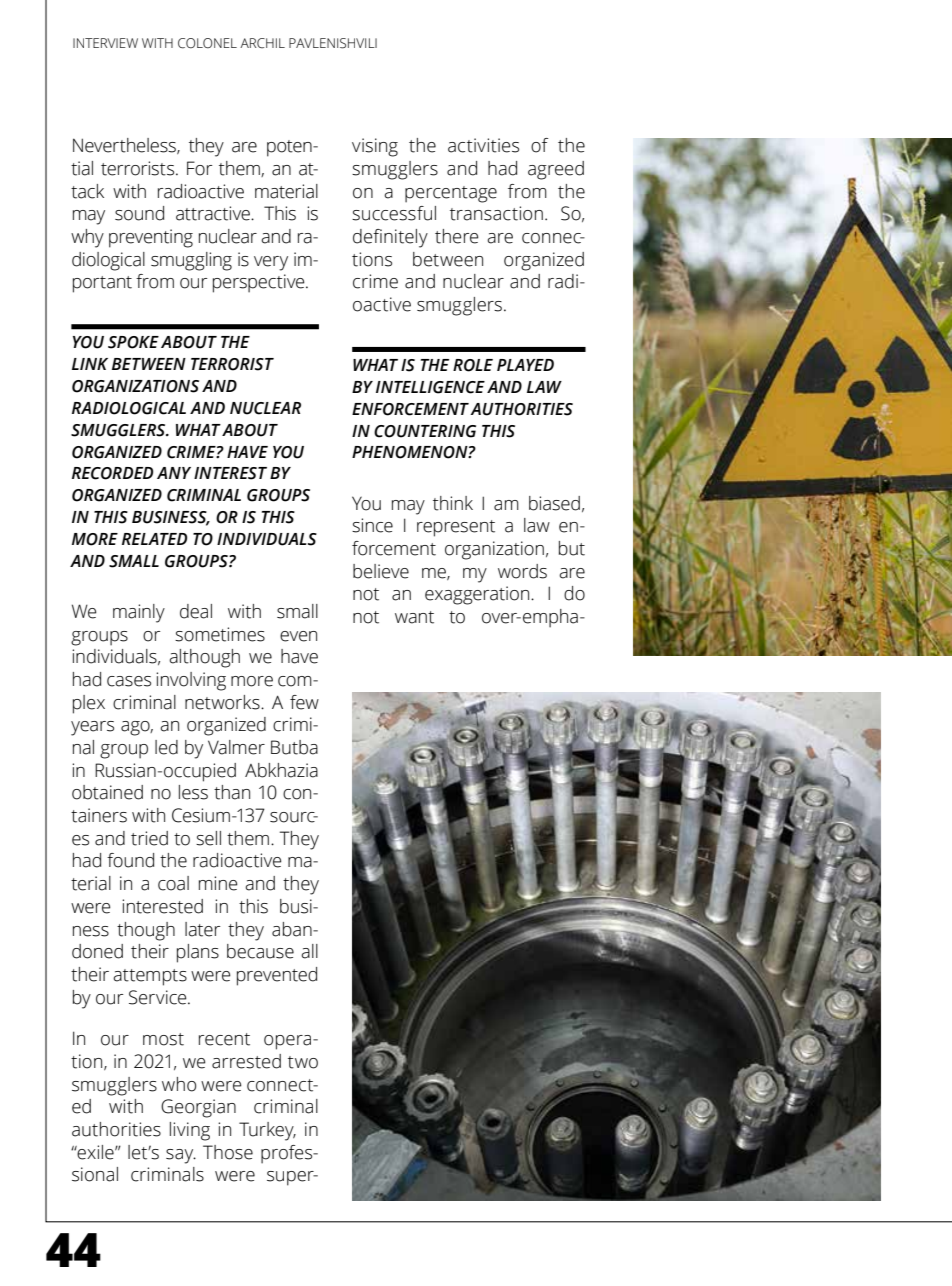 The height and width of the screenshot is (1286, 952). Describe the element at coordinates (381, 571) in the screenshot. I see `believe` at that location.
